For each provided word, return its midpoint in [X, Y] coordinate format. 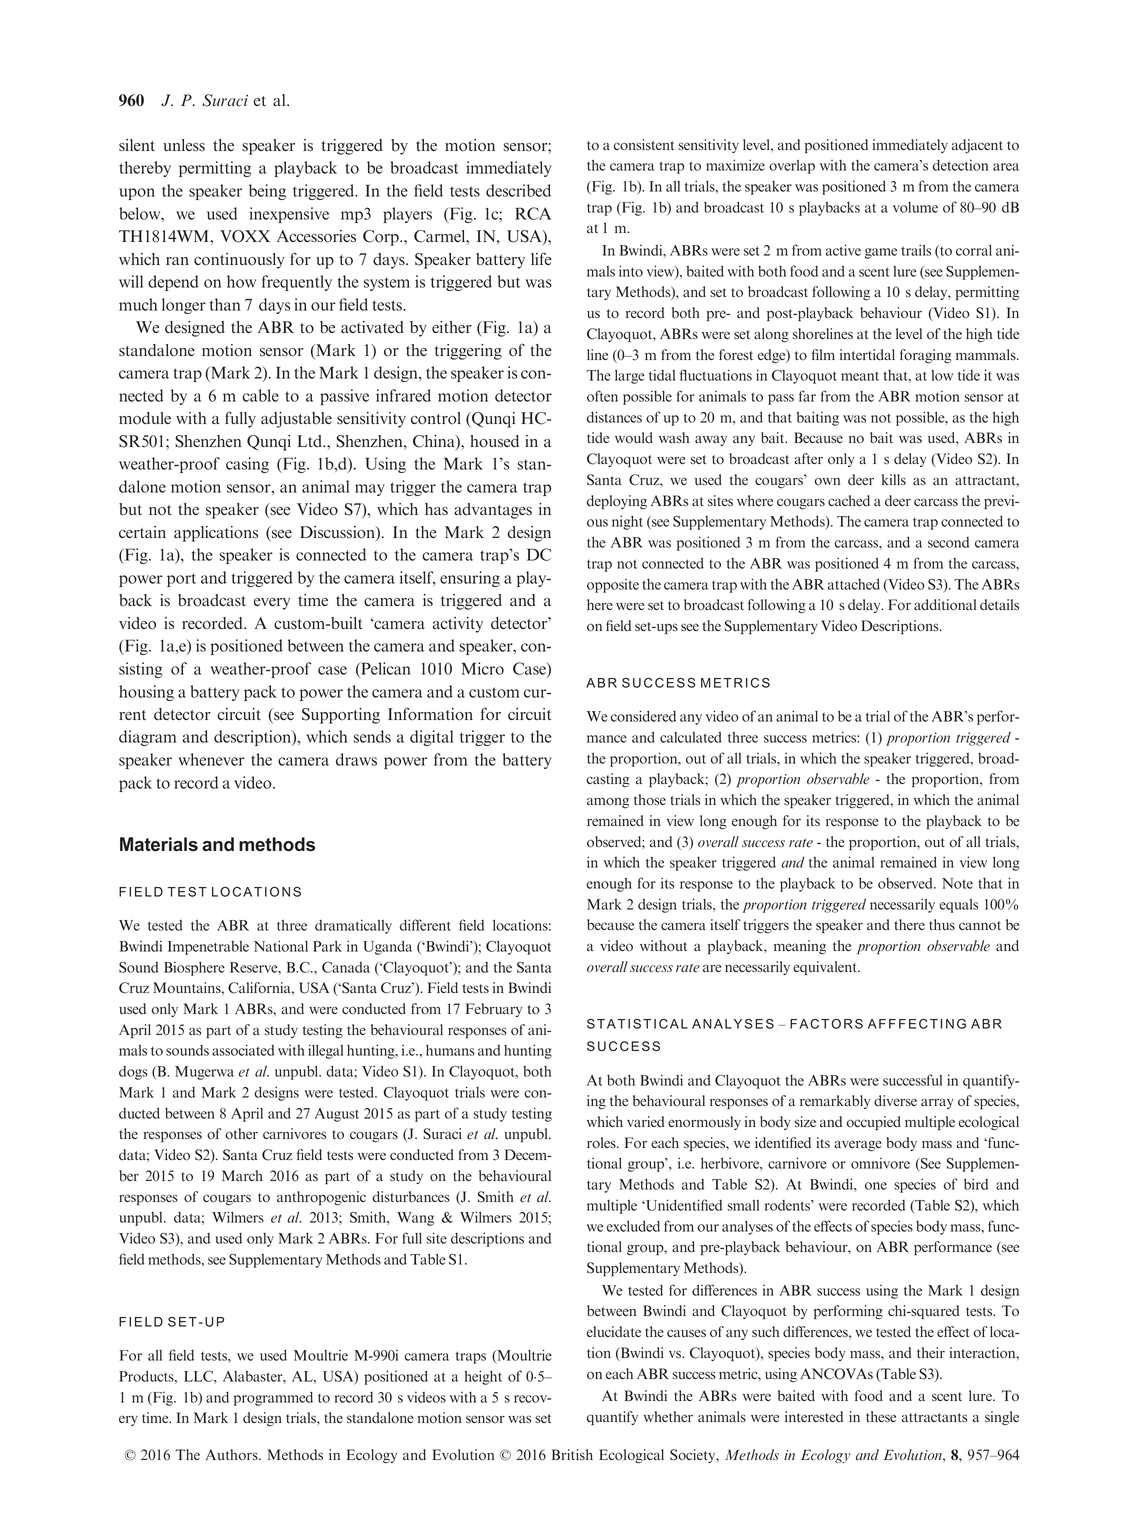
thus [942, 924]
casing [247, 465]
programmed [273, 1399]
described [518, 190]
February [494, 1010]
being [267, 192]
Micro [483, 668]
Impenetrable [208, 948]
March [242, 1175]
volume [915, 207]
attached [854, 584]
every [272, 604]
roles [602, 1142]
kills [894, 479]
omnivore [880, 1163]
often [602, 396]
